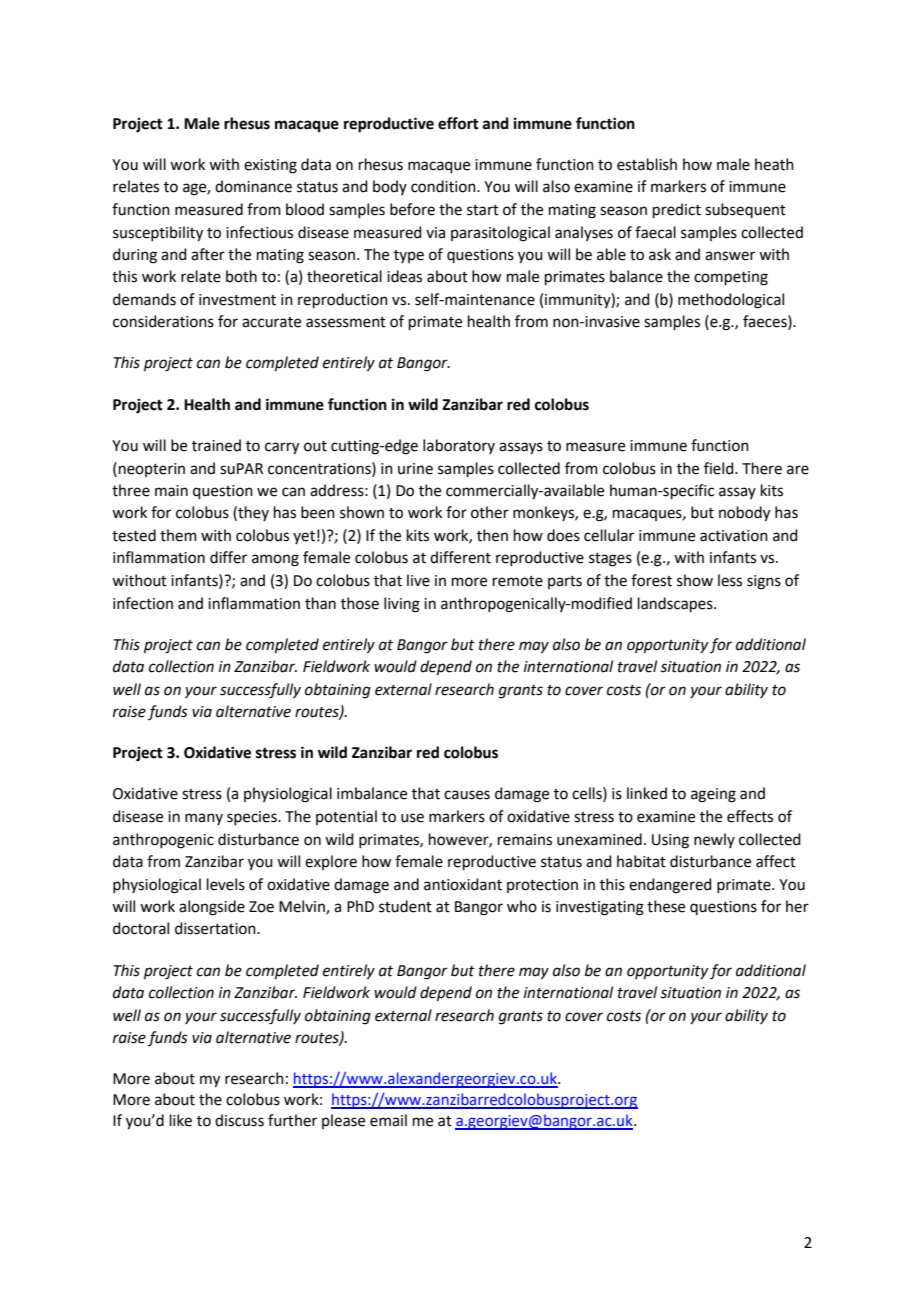 This page has width=924, height=1308. Describe the element at coordinates (774, 164) in the page. I see `heath` at that location.
